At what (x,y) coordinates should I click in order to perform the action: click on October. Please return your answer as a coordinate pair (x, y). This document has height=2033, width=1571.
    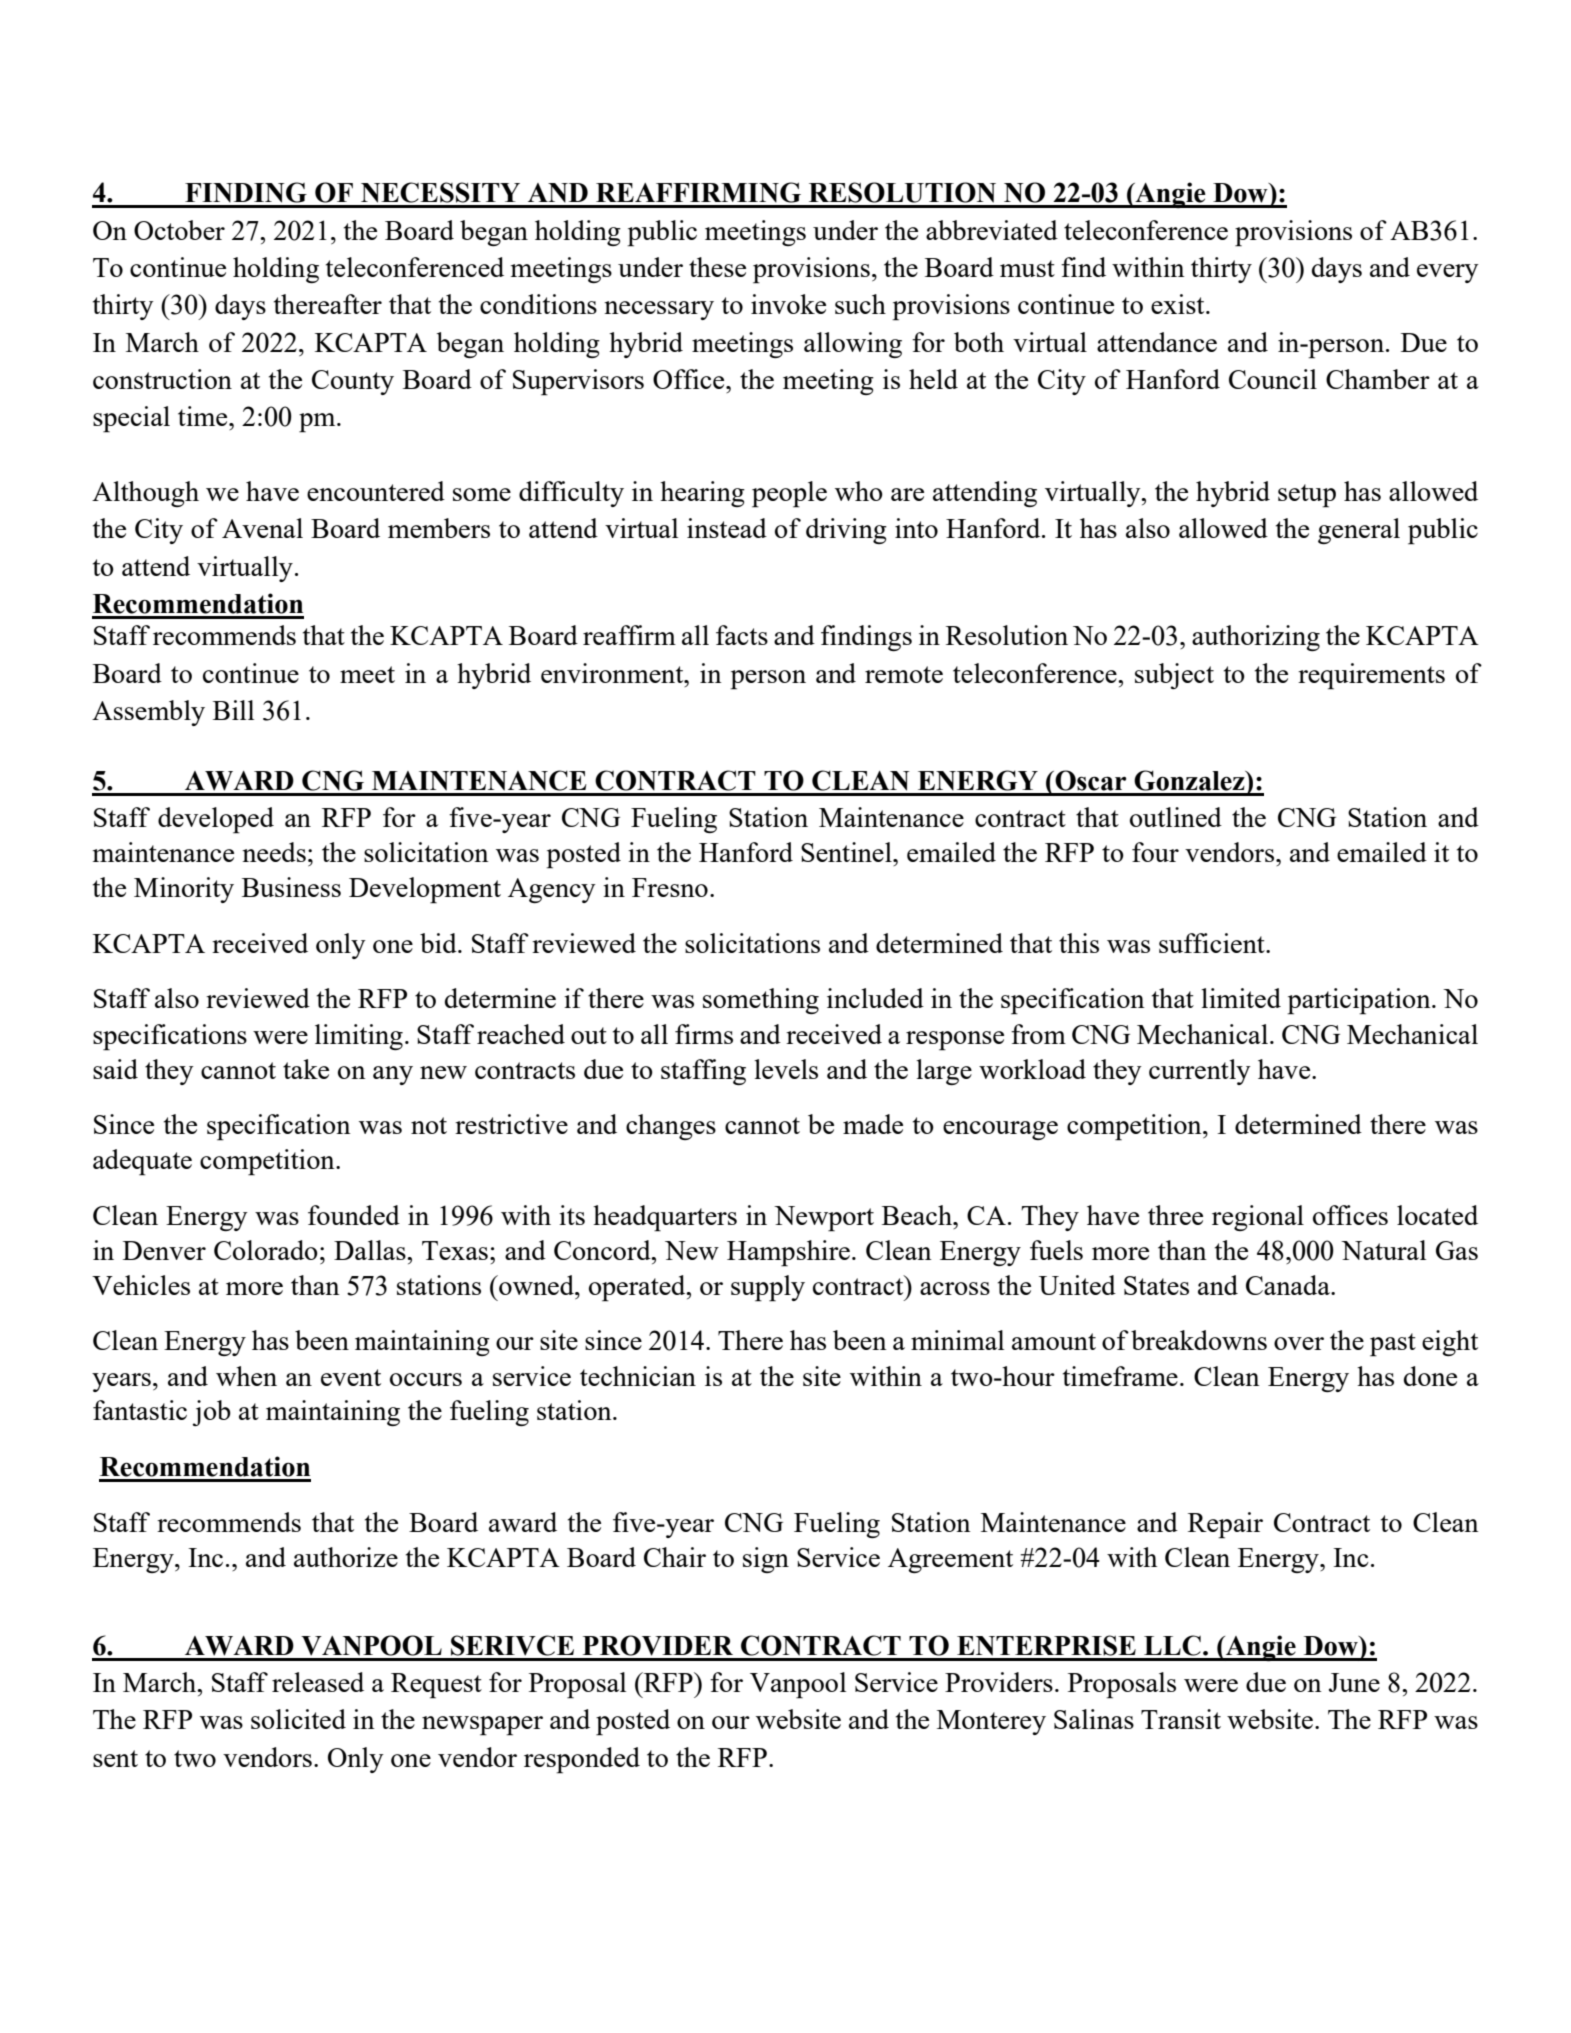
    Looking at the image, I should click on (179, 230).
